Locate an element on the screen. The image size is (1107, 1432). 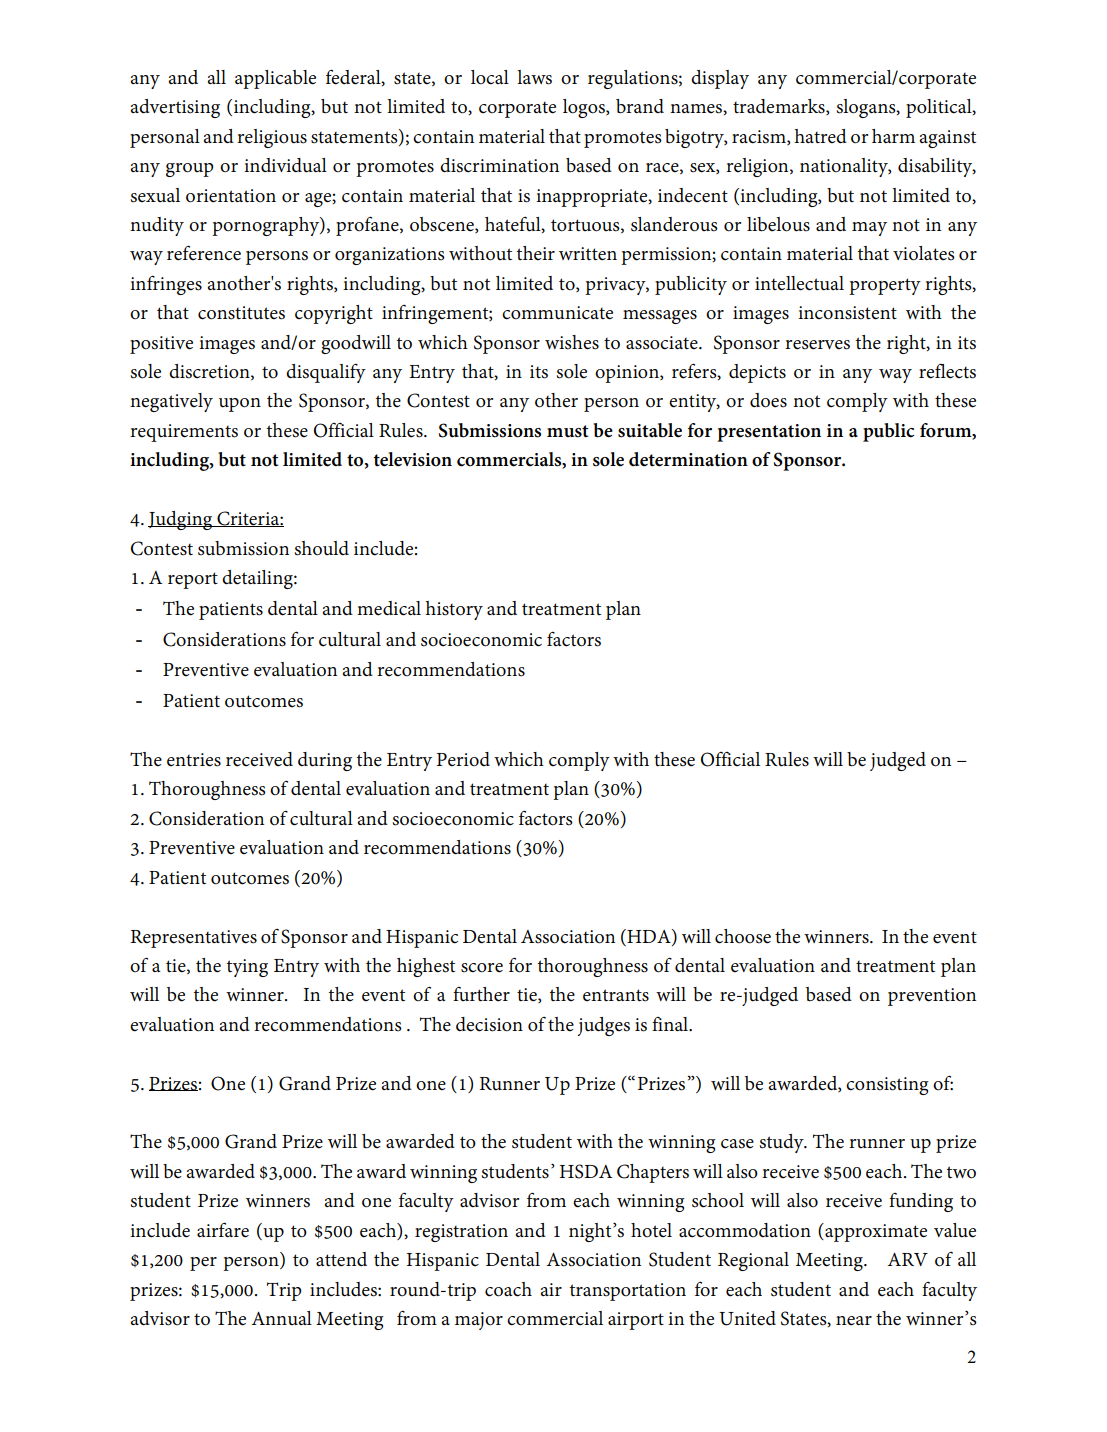
score is located at coordinates (482, 968).
